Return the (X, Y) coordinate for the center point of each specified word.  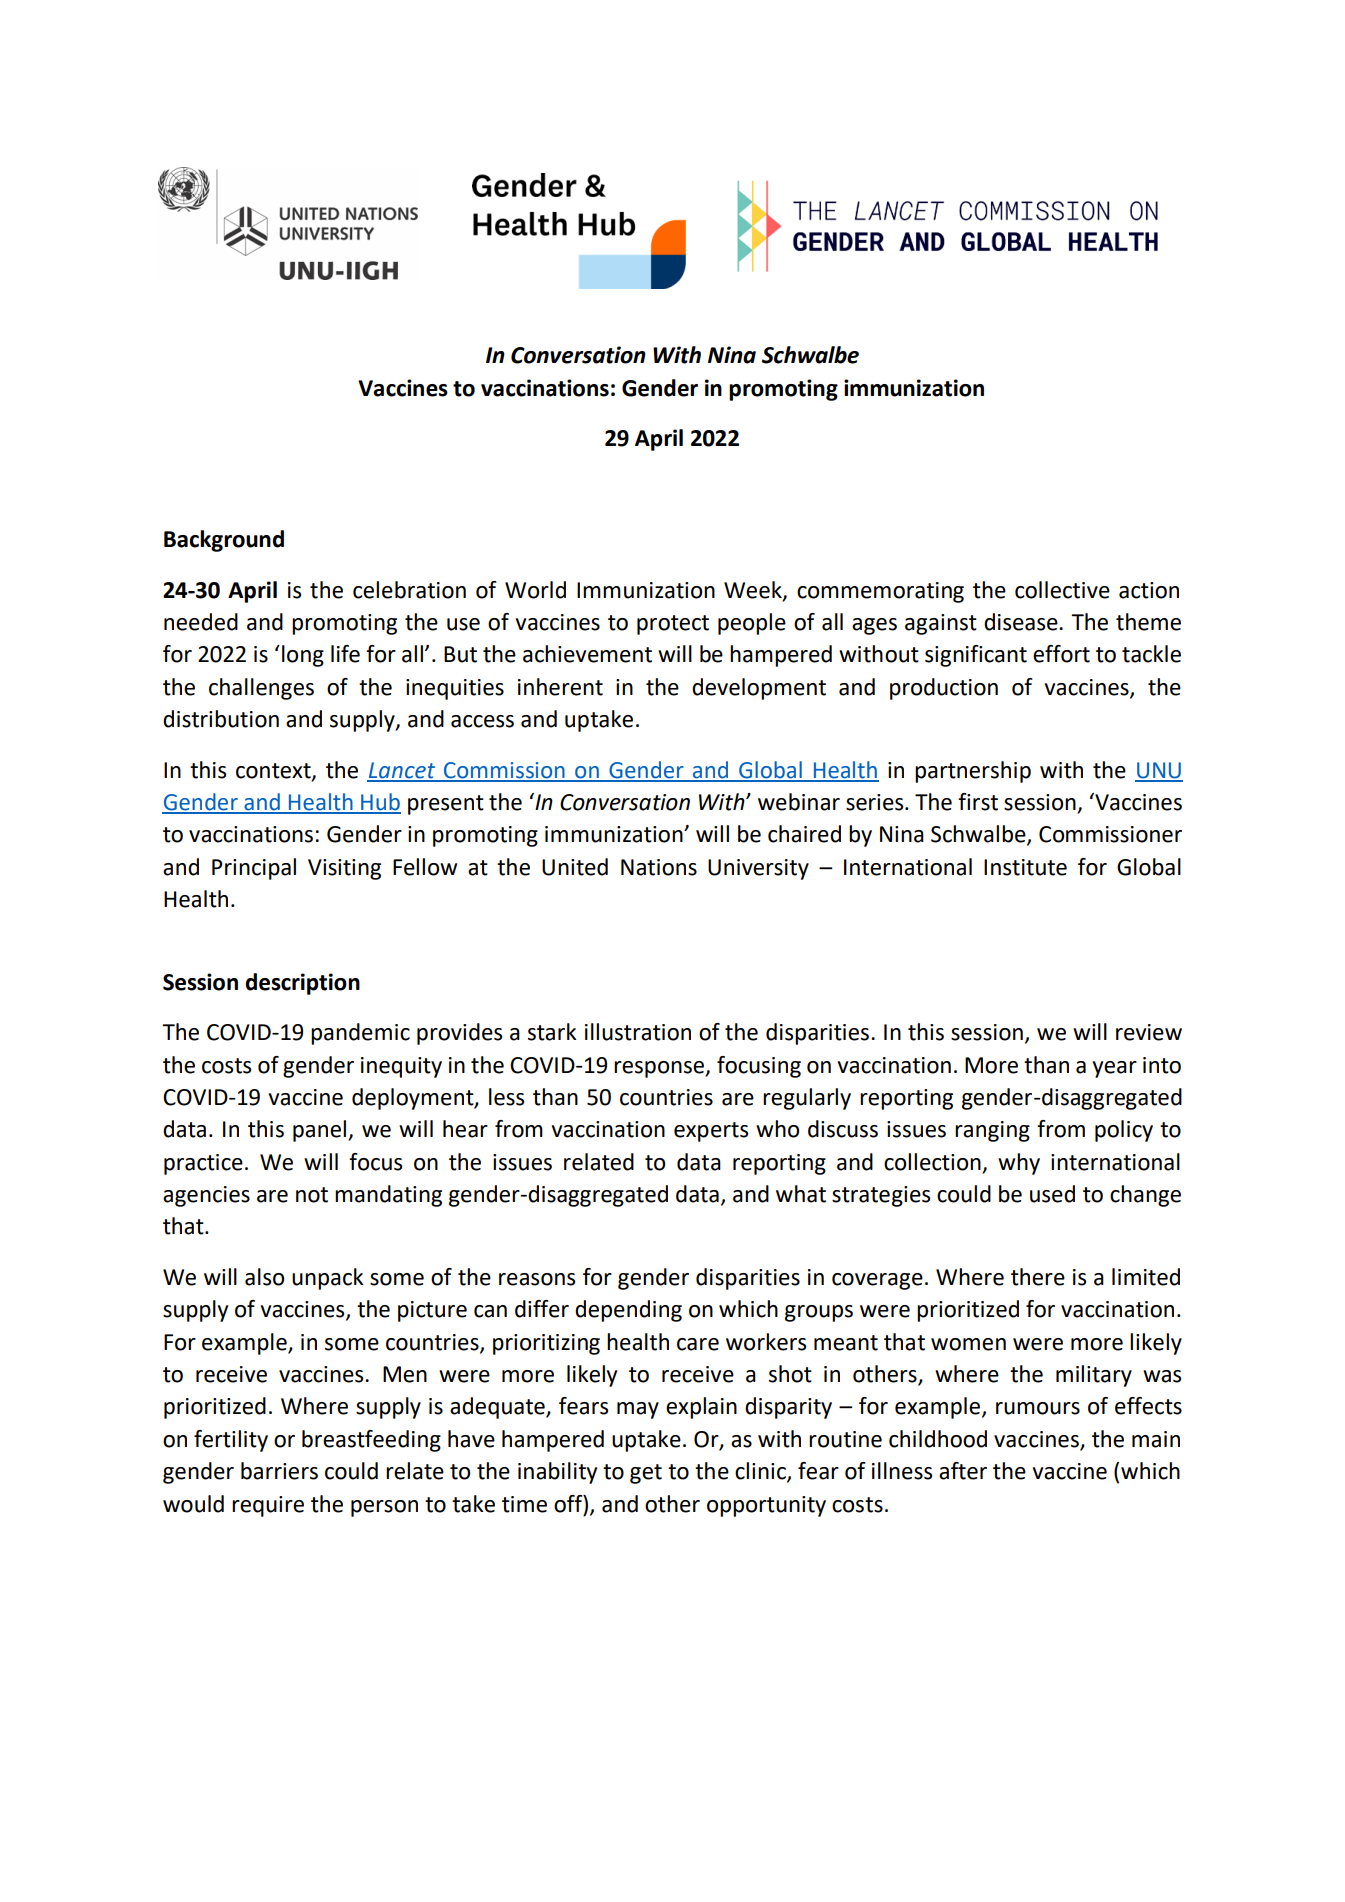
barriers (279, 1471)
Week (754, 590)
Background (224, 541)
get (646, 1474)
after (963, 1471)
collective (1062, 590)
